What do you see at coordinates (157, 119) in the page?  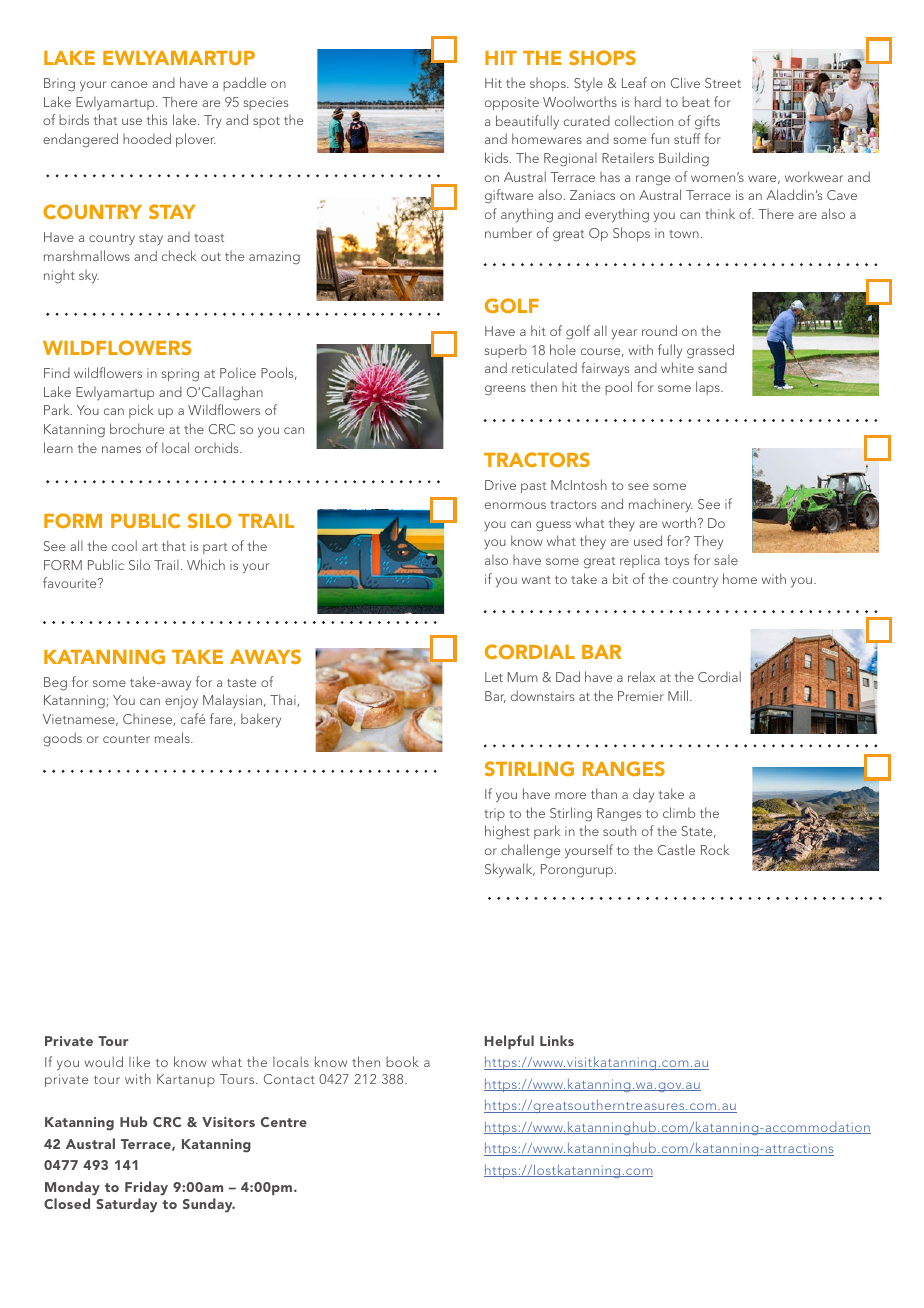 I see `this` at bounding box center [157, 119].
